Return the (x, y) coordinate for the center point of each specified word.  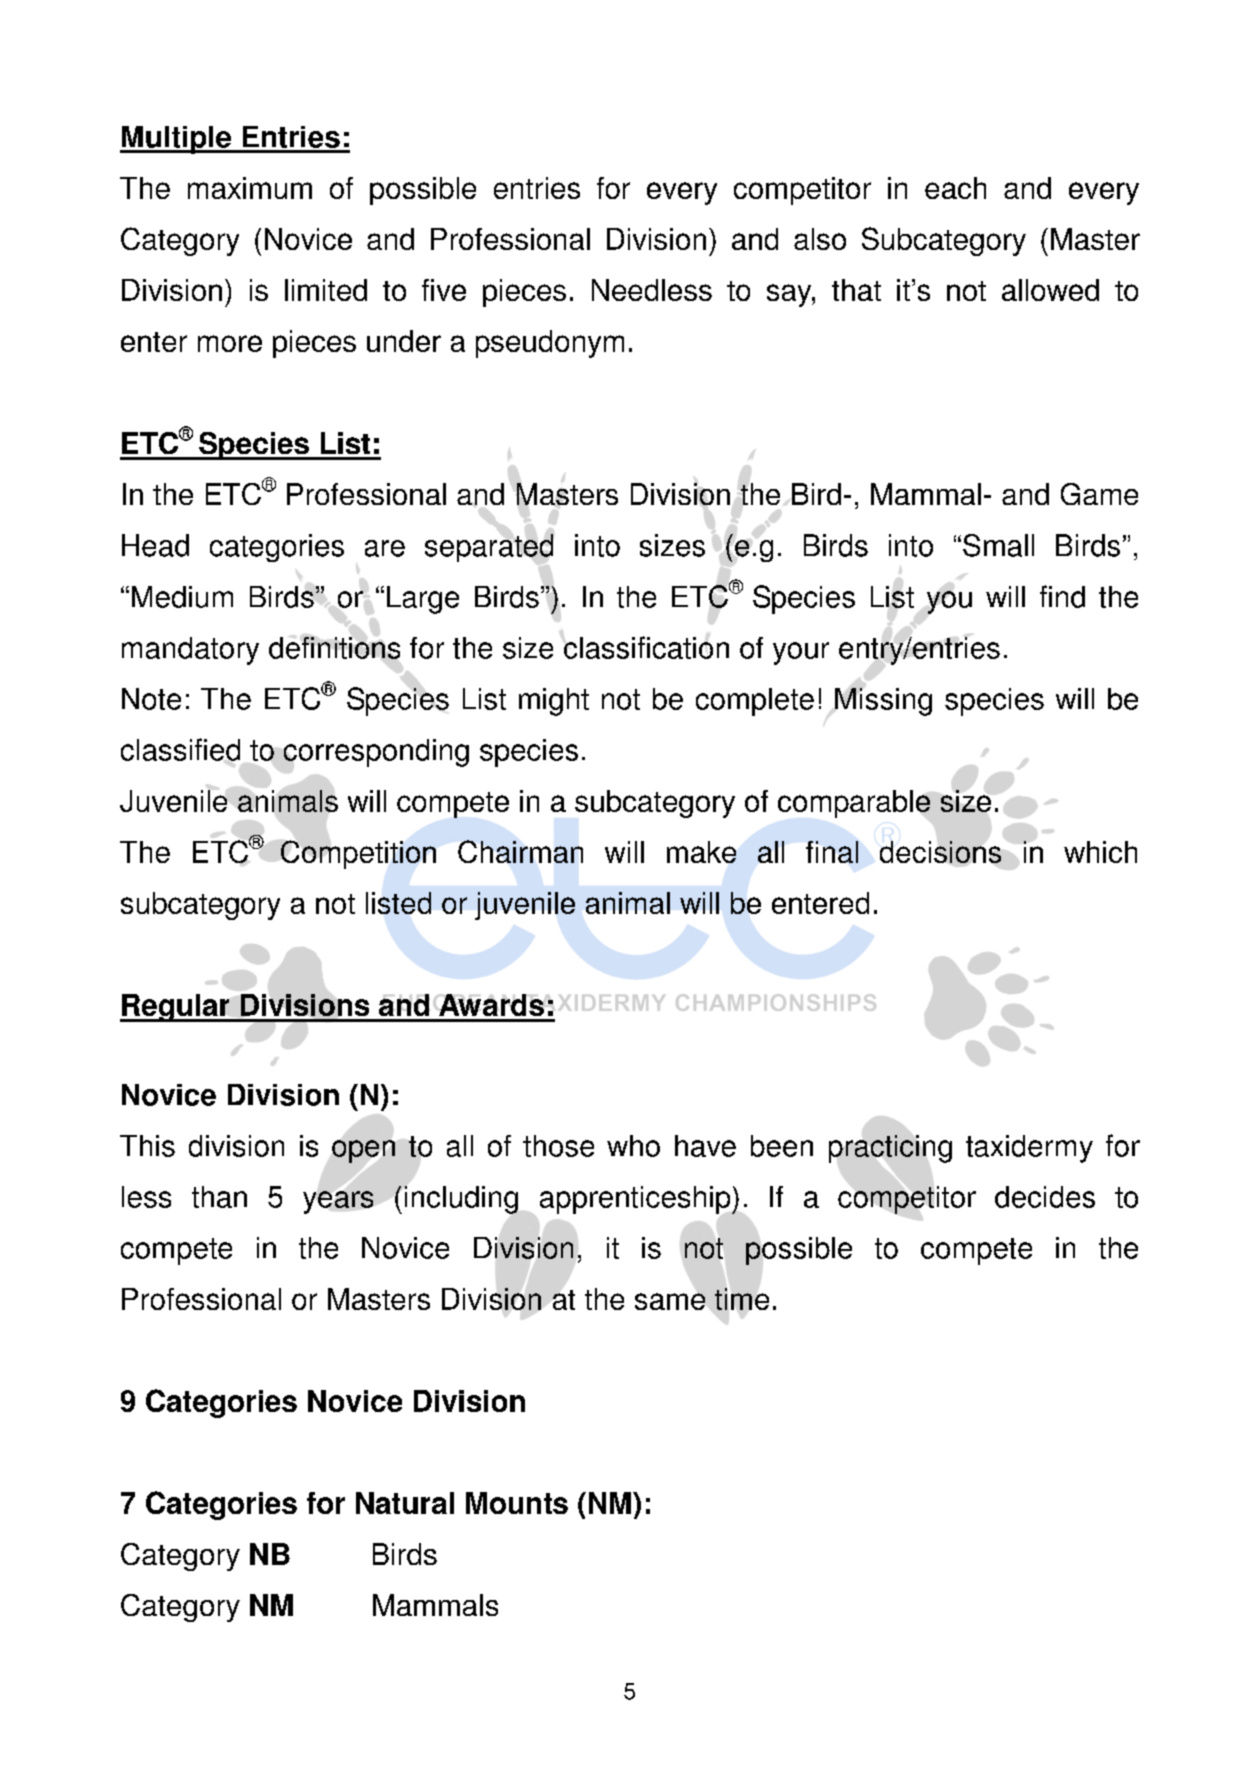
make (701, 852)
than (219, 1197)
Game (1099, 494)
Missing (883, 702)
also (820, 239)
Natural (405, 1503)
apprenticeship (636, 1200)
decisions (940, 852)
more (230, 343)
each (955, 188)
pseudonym (550, 344)
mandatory (190, 651)
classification (646, 647)
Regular (176, 1008)
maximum (250, 188)
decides (1045, 1197)
